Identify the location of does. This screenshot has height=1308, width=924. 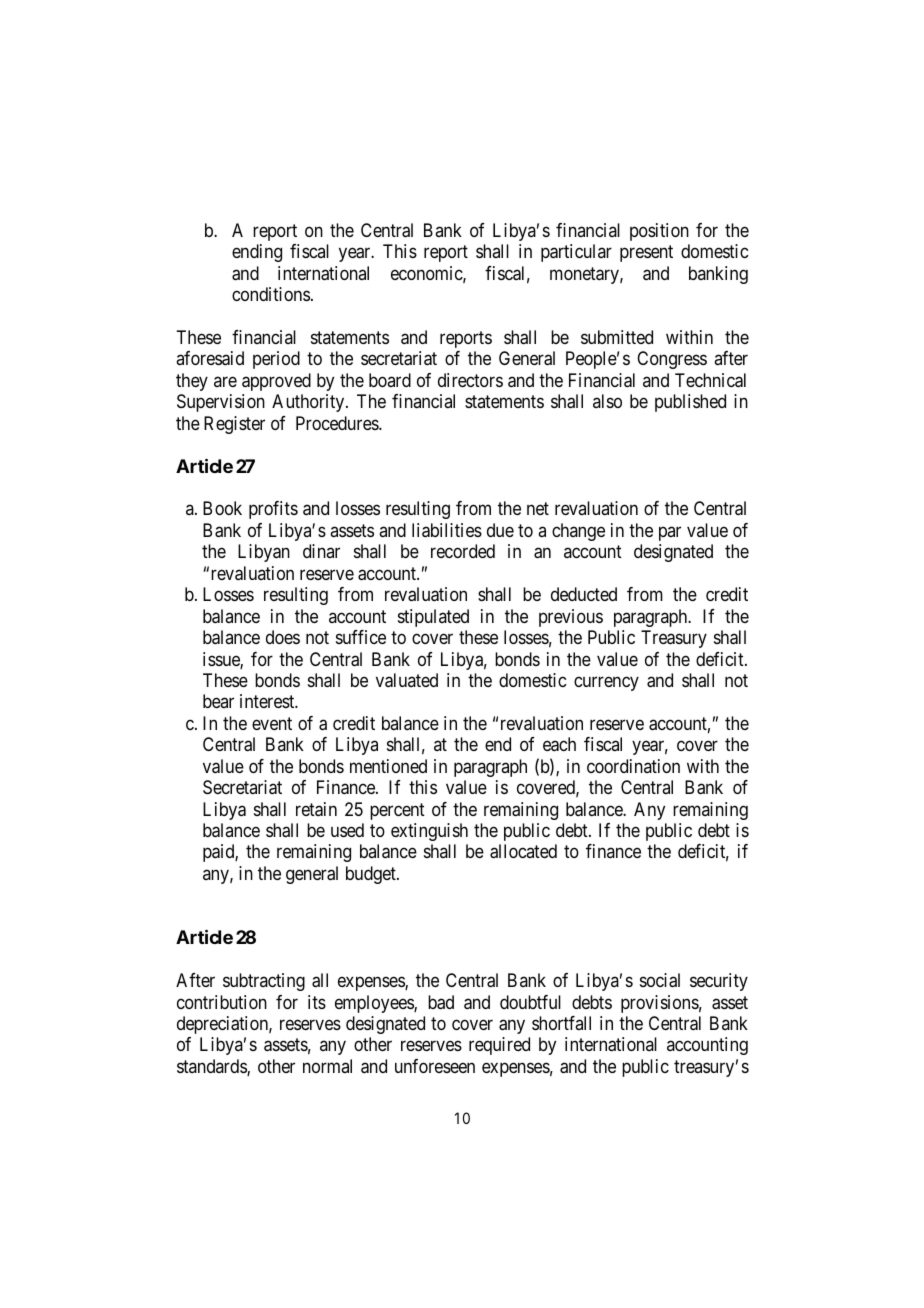
(283, 637).
